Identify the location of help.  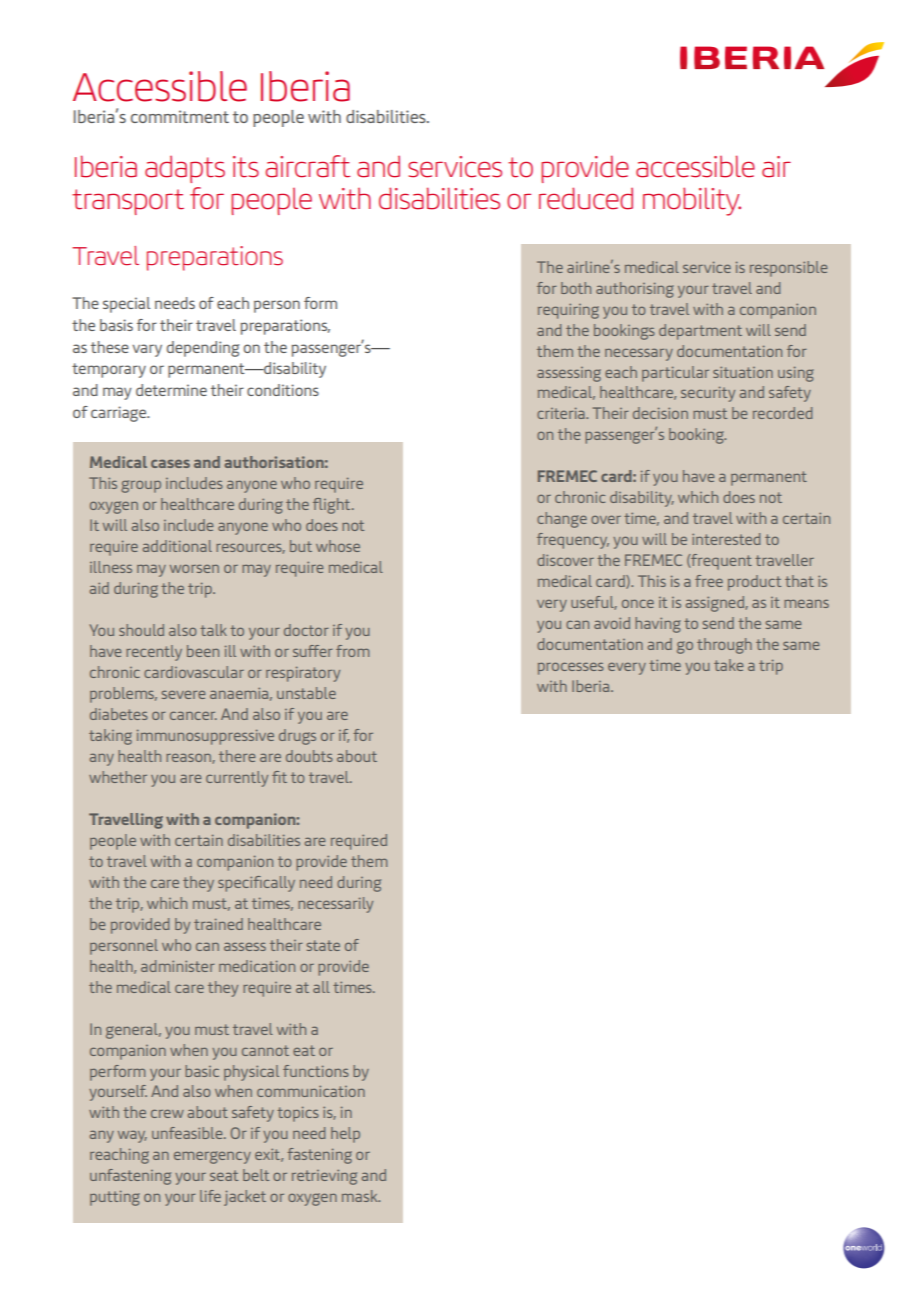
(345, 1135).
